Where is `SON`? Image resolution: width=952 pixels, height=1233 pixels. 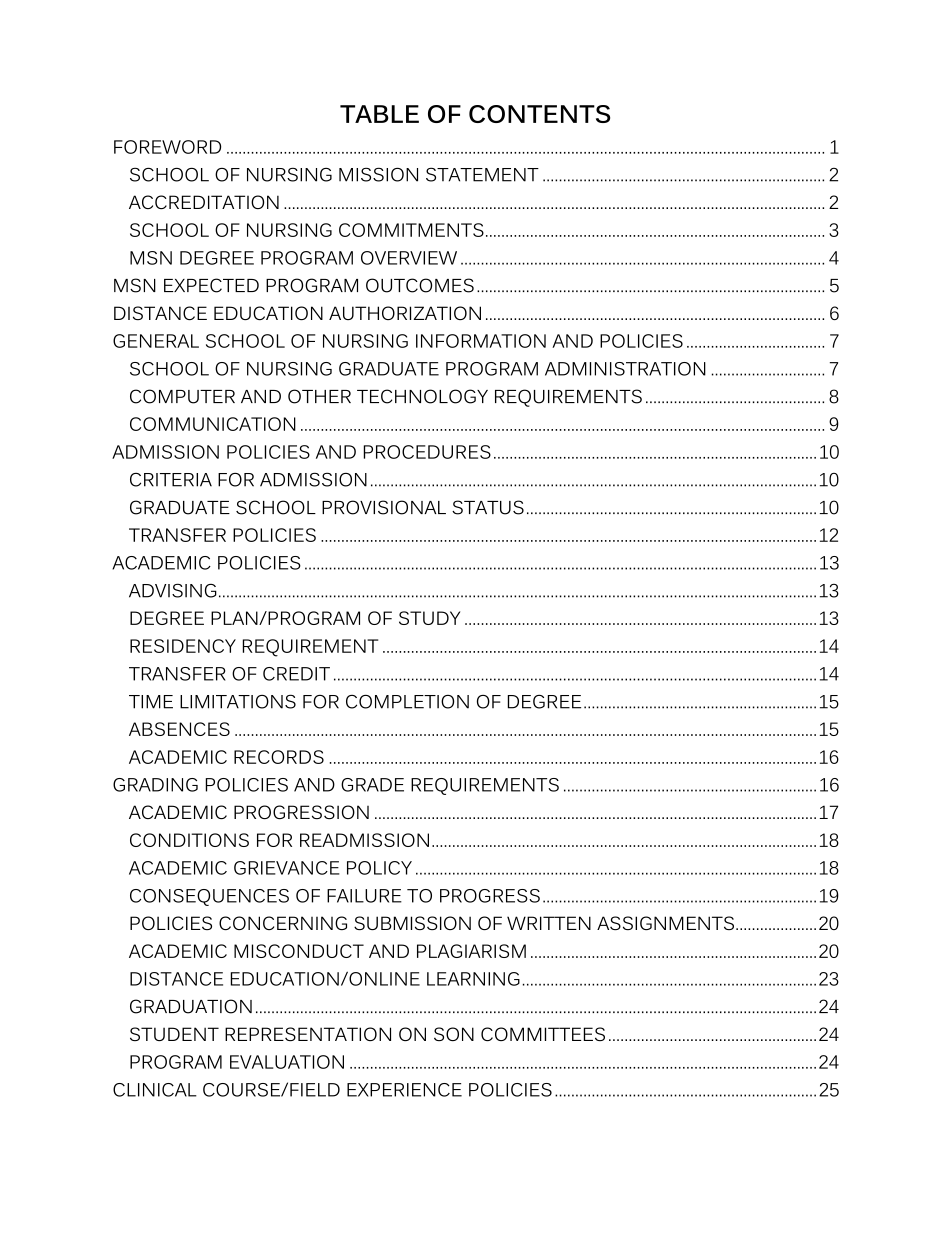
SON is located at coordinates (454, 1034).
